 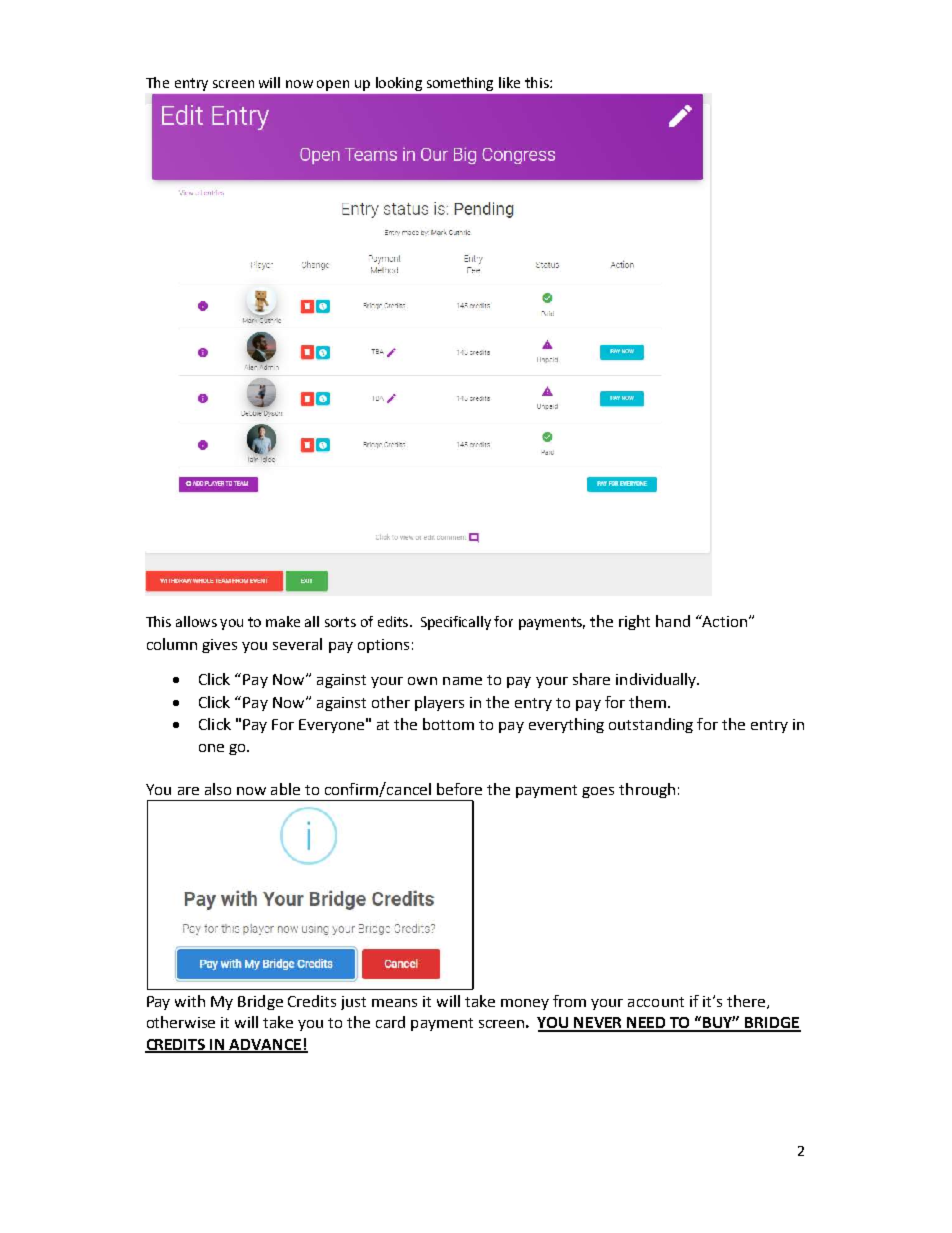 I want to click on outstanding, so click(x=651, y=725).
